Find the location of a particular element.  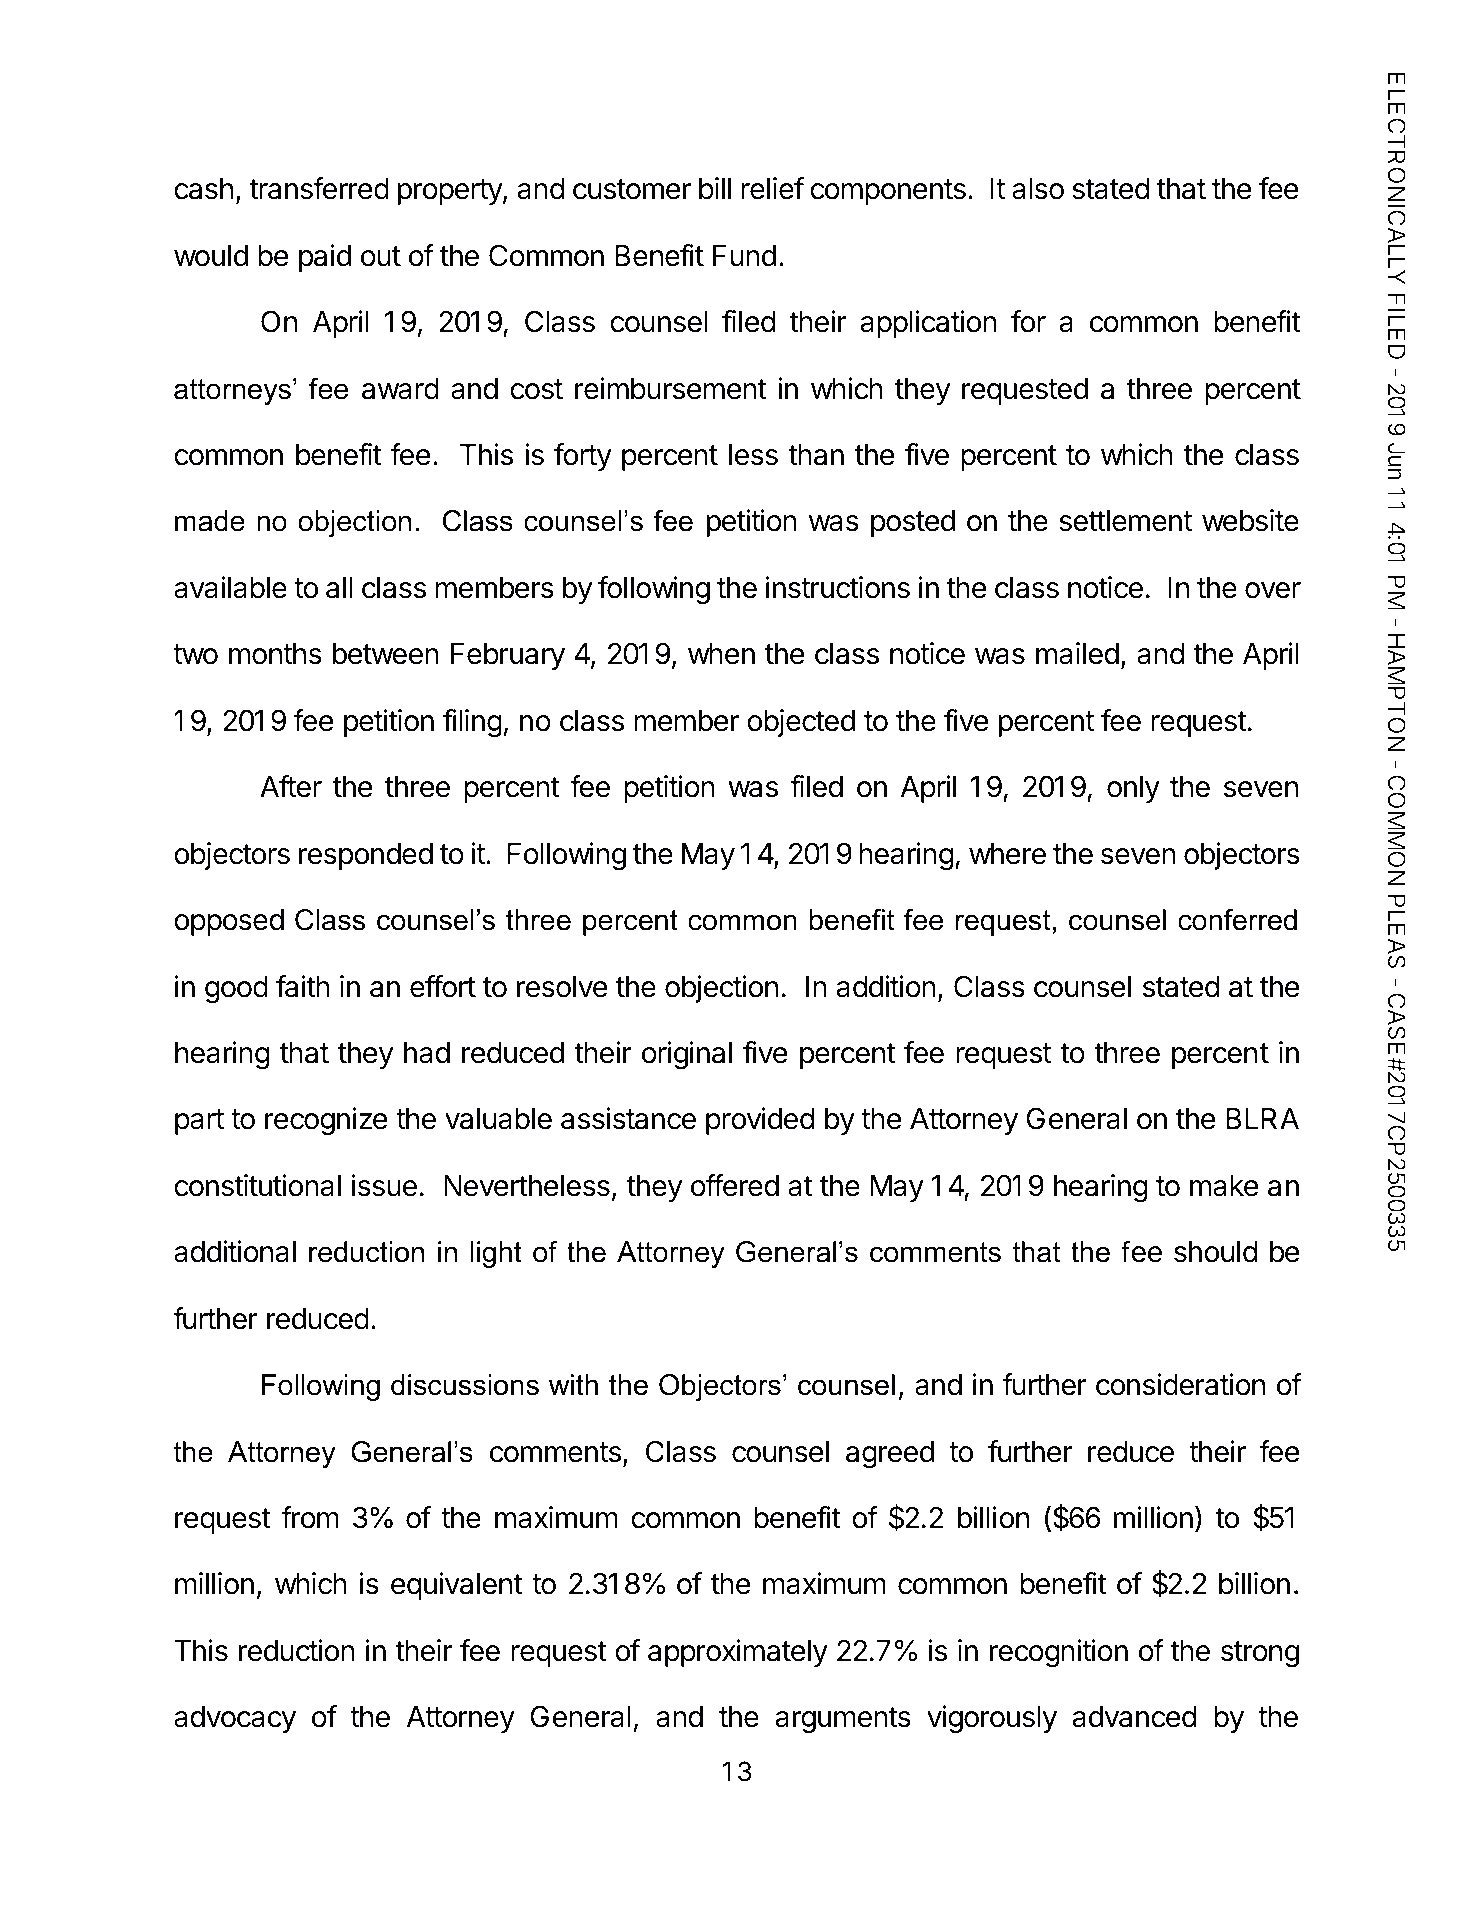

After is located at coordinates (291, 786).
